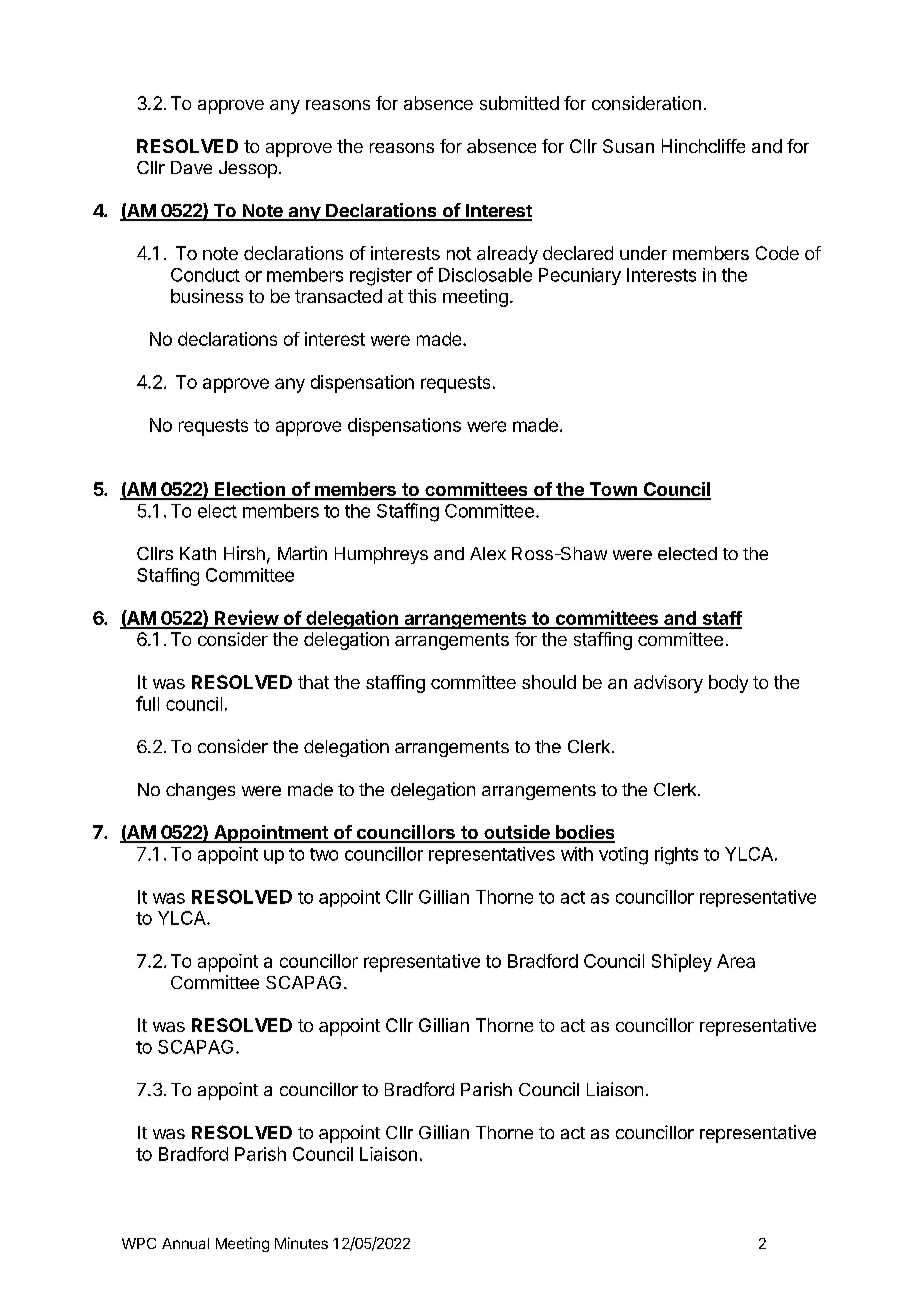  What do you see at coordinates (628, 146) in the page?
I see `Susan` at bounding box center [628, 146].
